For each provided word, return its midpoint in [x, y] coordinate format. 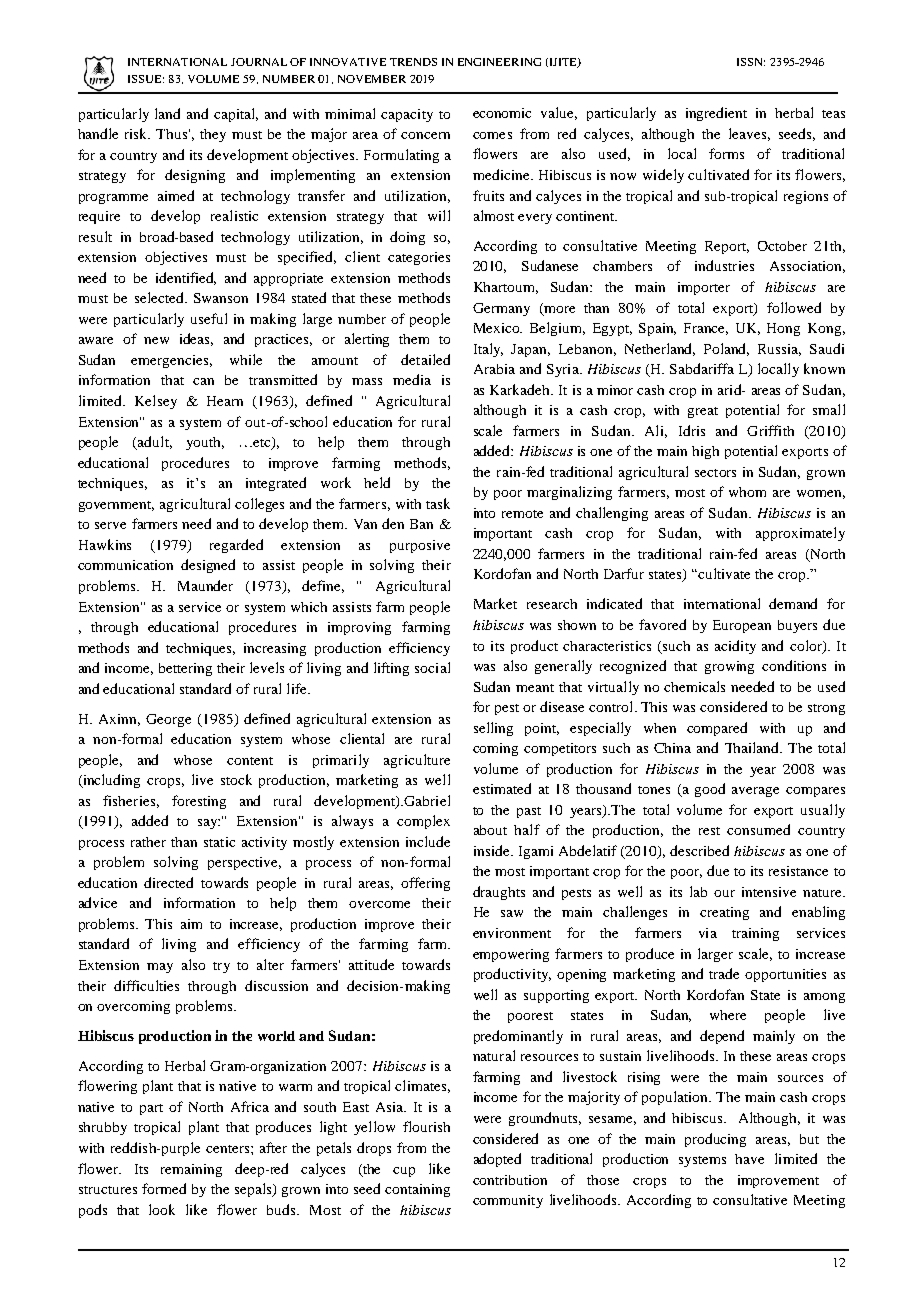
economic [502, 113]
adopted [497, 1160]
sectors [715, 473]
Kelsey [156, 402]
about [490, 830]
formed [164, 1188]
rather [148, 842]
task [438, 503]
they [213, 135]
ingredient [716, 114]
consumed [758, 829]
